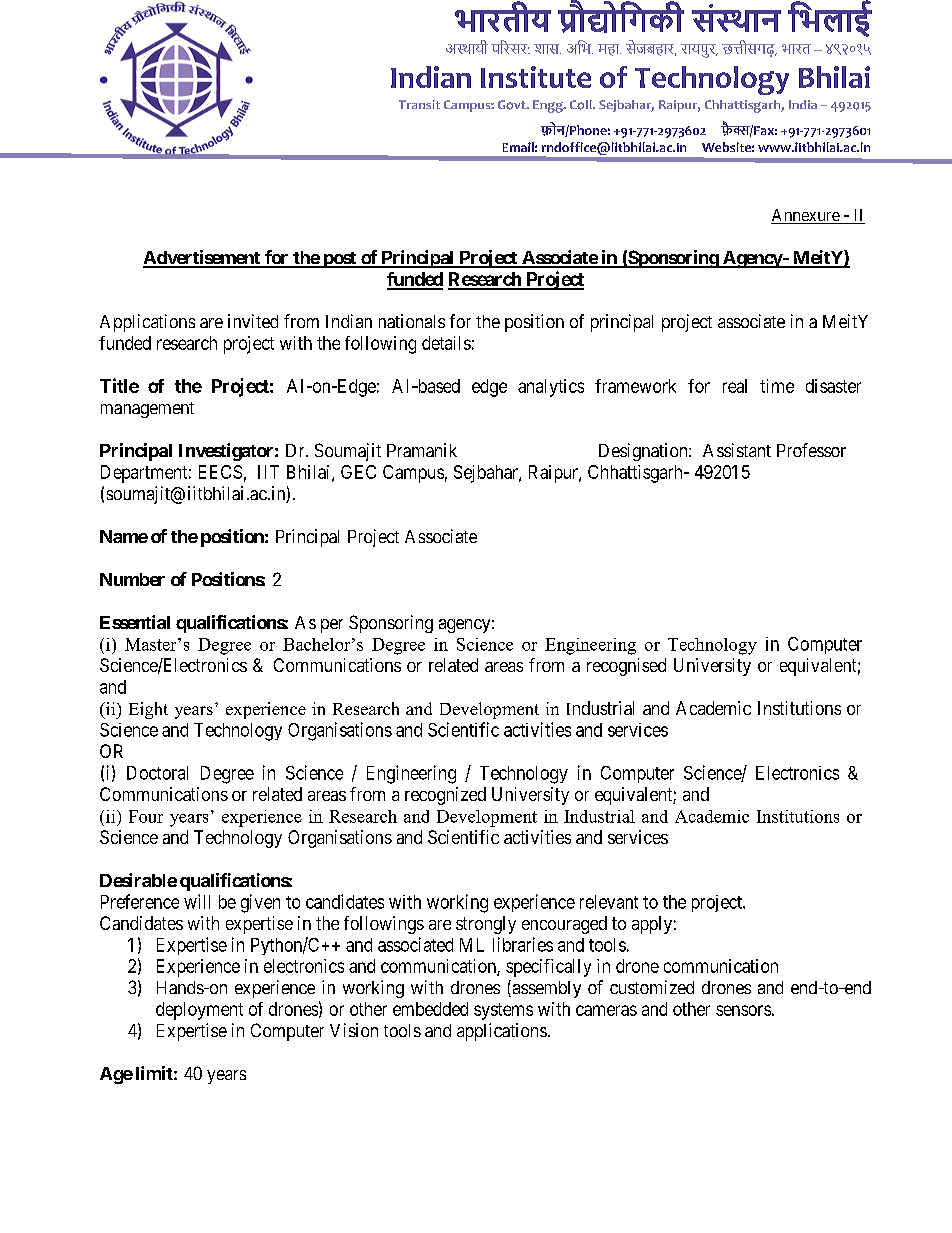 This screenshot has width=952, height=1233. What do you see at coordinates (419, 104) in the screenshot?
I see `Transit` at bounding box center [419, 104].
